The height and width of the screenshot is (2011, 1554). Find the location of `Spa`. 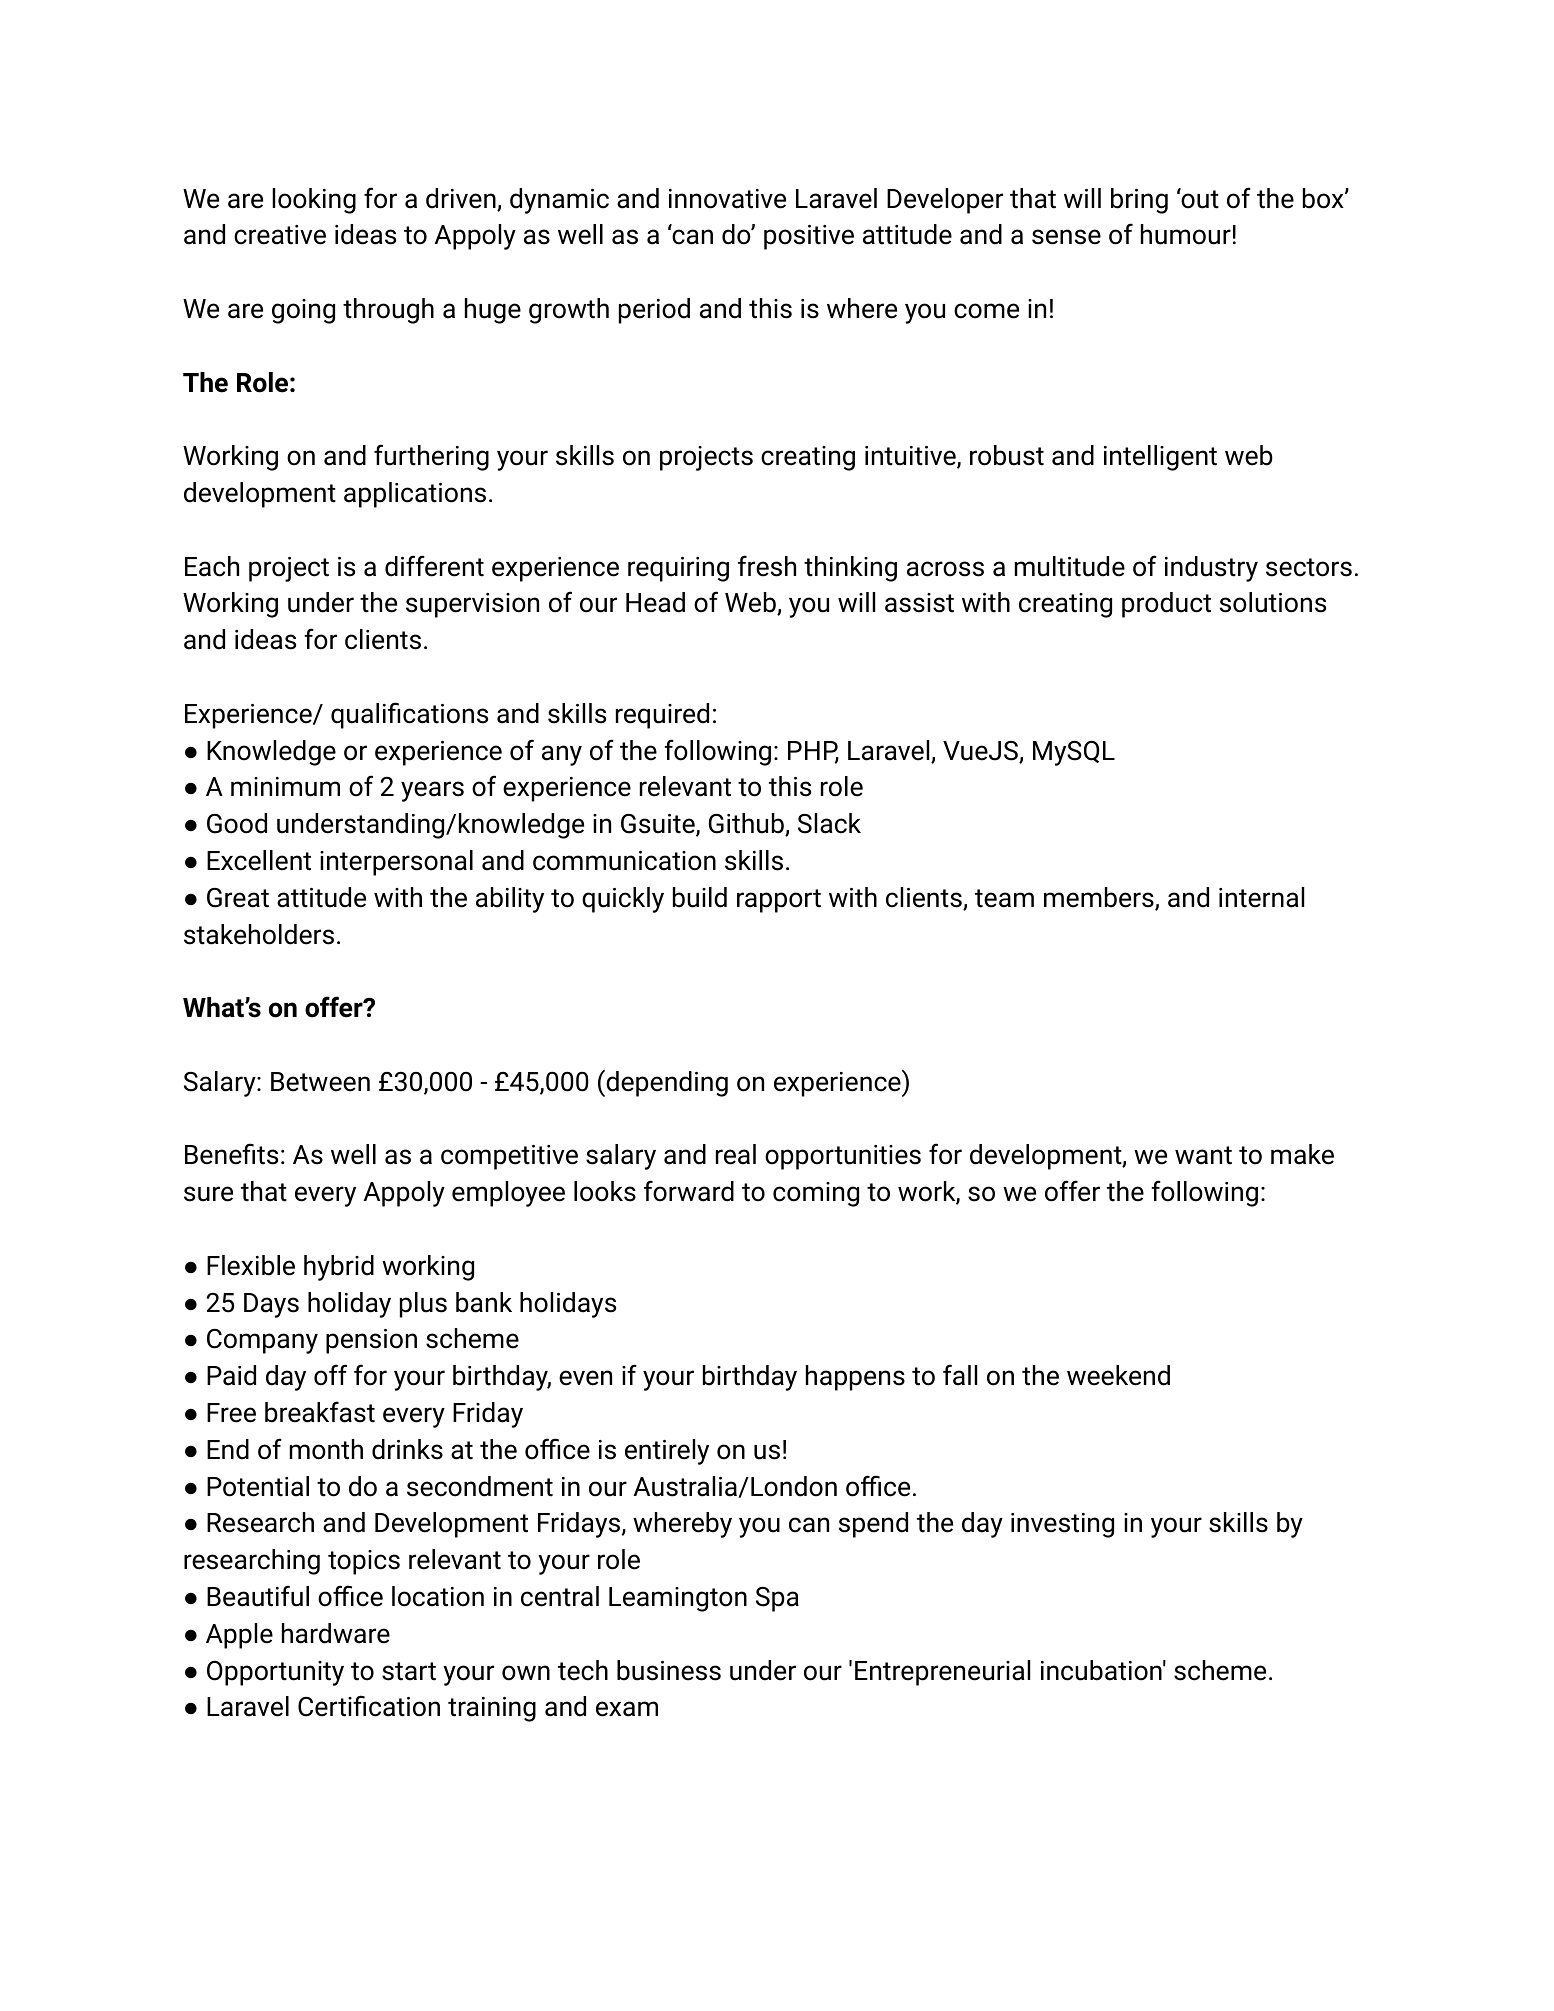

Spa is located at coordinates (777, 1599).
